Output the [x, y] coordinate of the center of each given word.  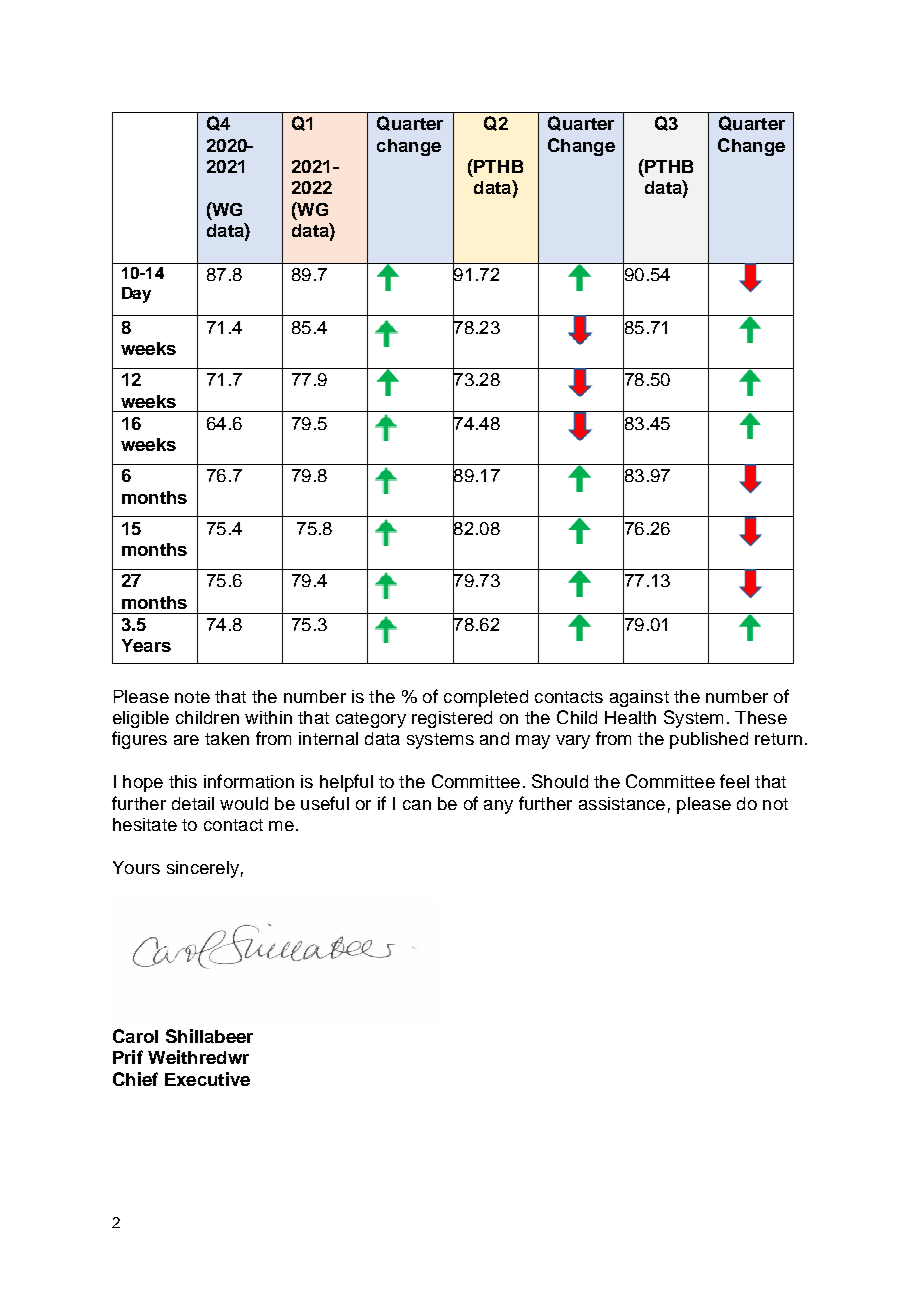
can [417, 805]
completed [486, 698]
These [761, 717]
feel [734, 781]
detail [193, 803]
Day [136, 295]
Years [146, 645]
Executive [207, 1079]
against [639, 698]
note [192, 697]
